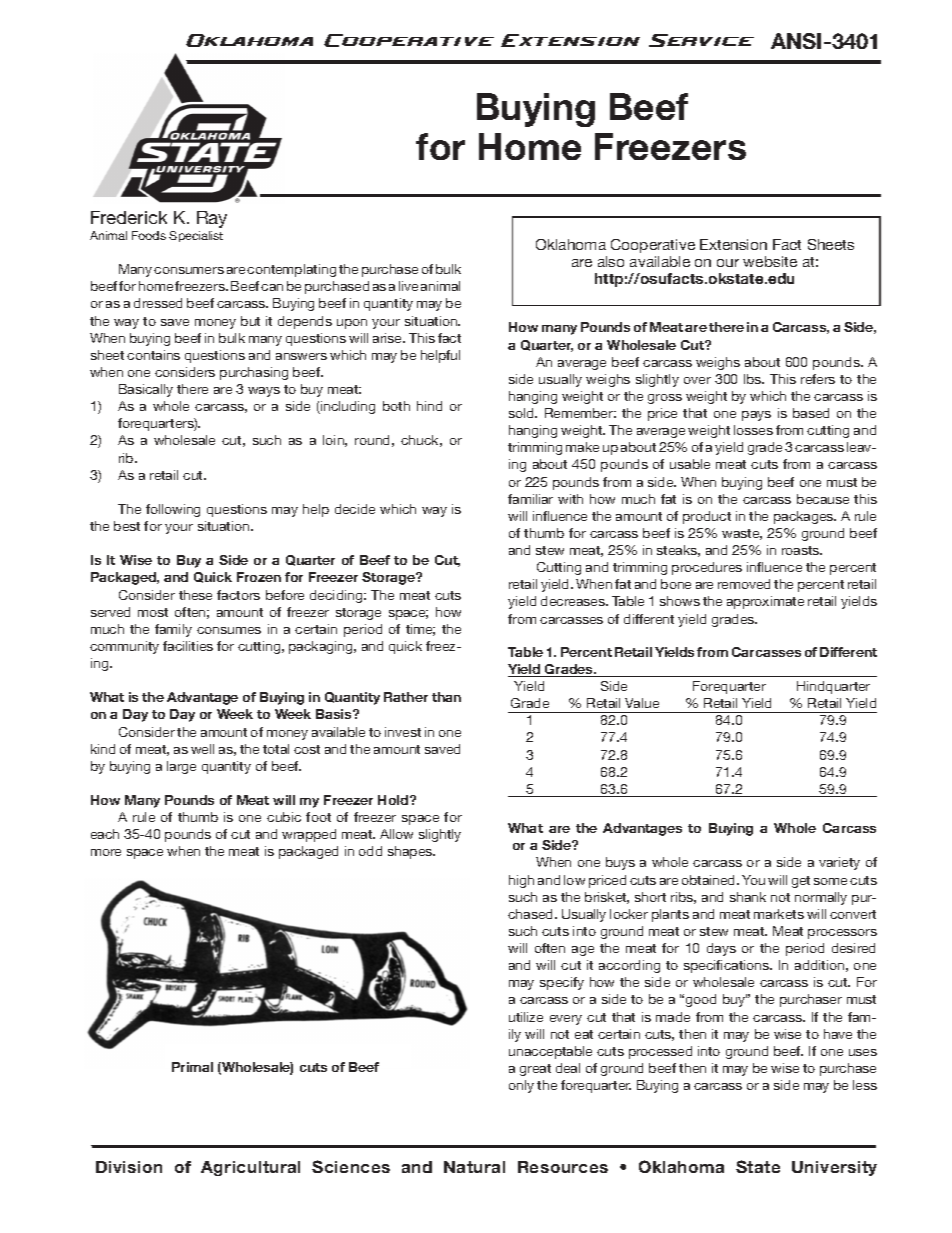  Describe the element at coordinates (770, 261) in the document. I see `website` at that location.
